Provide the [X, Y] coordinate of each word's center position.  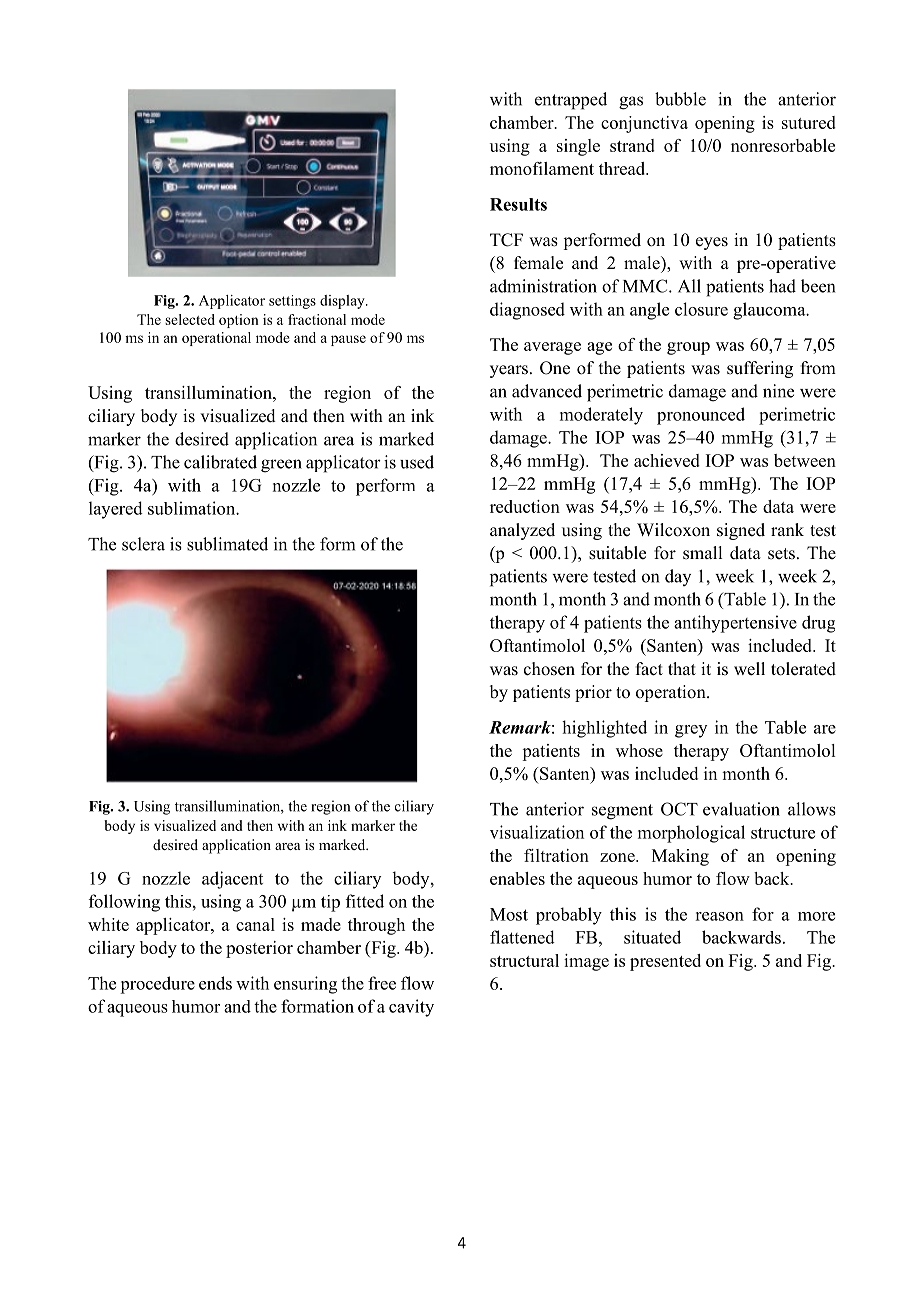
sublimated [227, 544]
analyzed [522, 531]
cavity [411, 1008]
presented [665, 962]
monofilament [542, 168]
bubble [680, 99]
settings [292, 302]
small [702, 553]
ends [215, 983]
